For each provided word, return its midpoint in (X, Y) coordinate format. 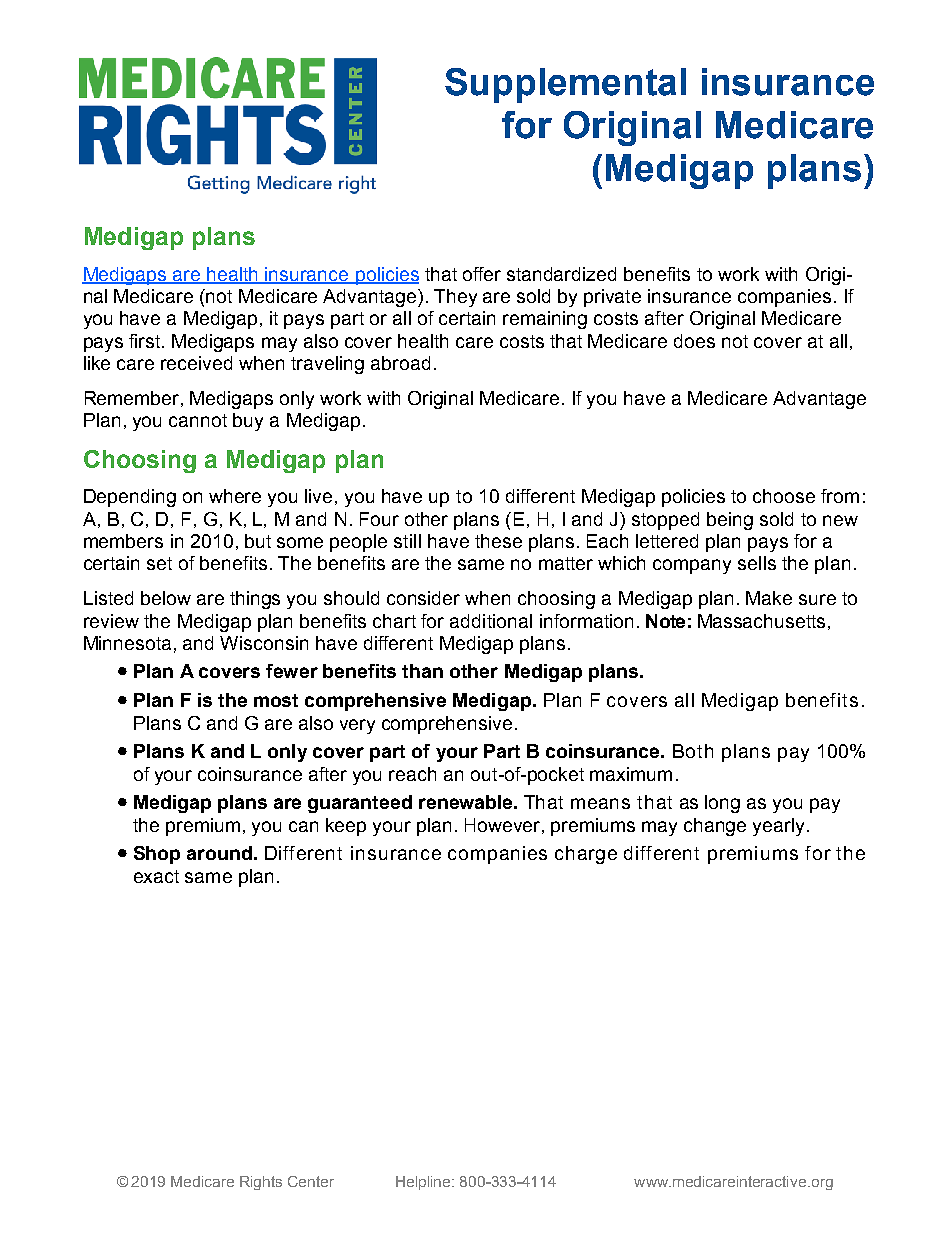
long (722, 804)
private (612, 298)
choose (784, 496)
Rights (261, 1183)
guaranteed (360, 804)
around (219, 853)
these (498, 541)
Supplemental (565, 85)
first (146, 341)
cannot (198, 420)
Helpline (424, 1183)
